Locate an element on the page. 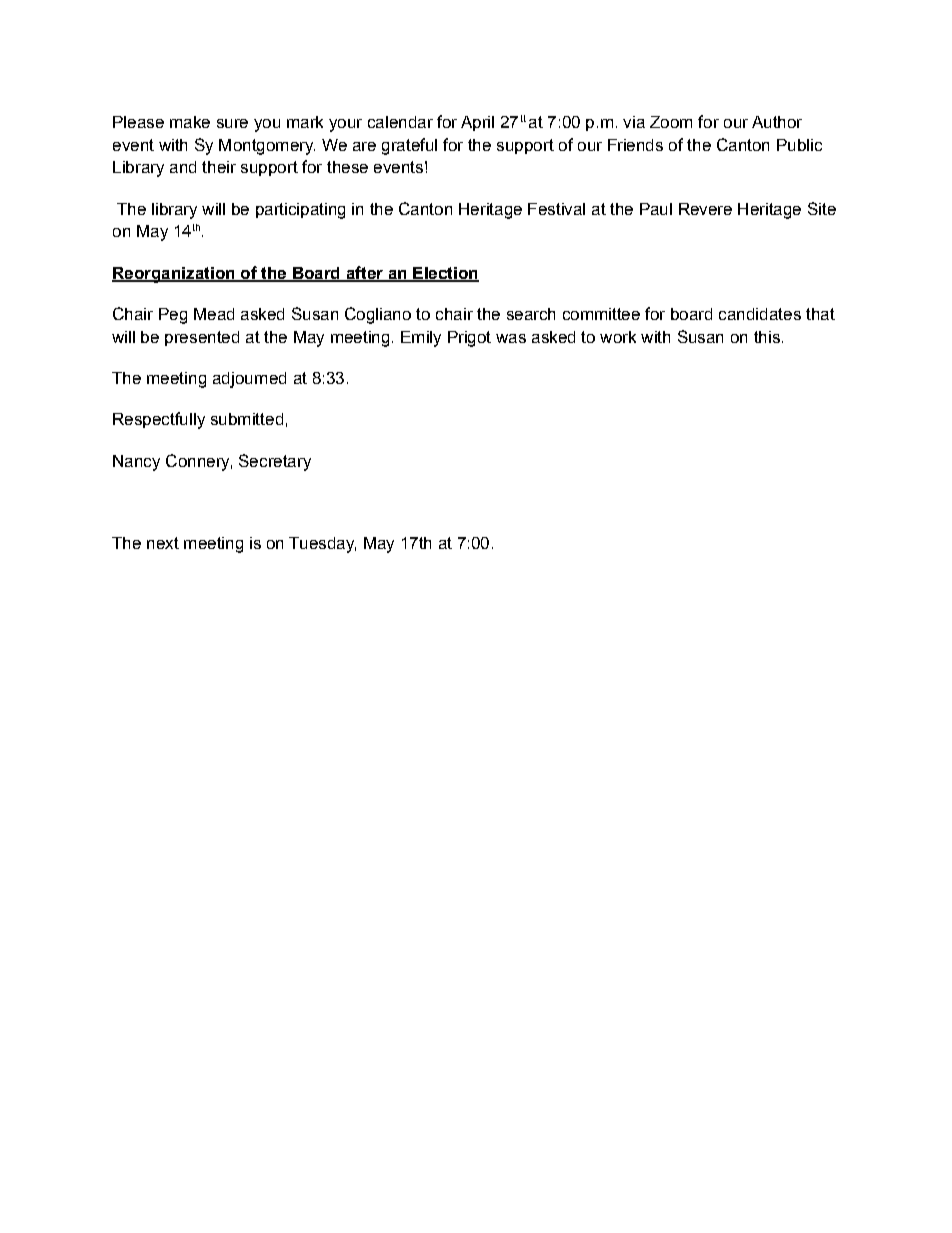  Author is located at coordinates (777, 122).
